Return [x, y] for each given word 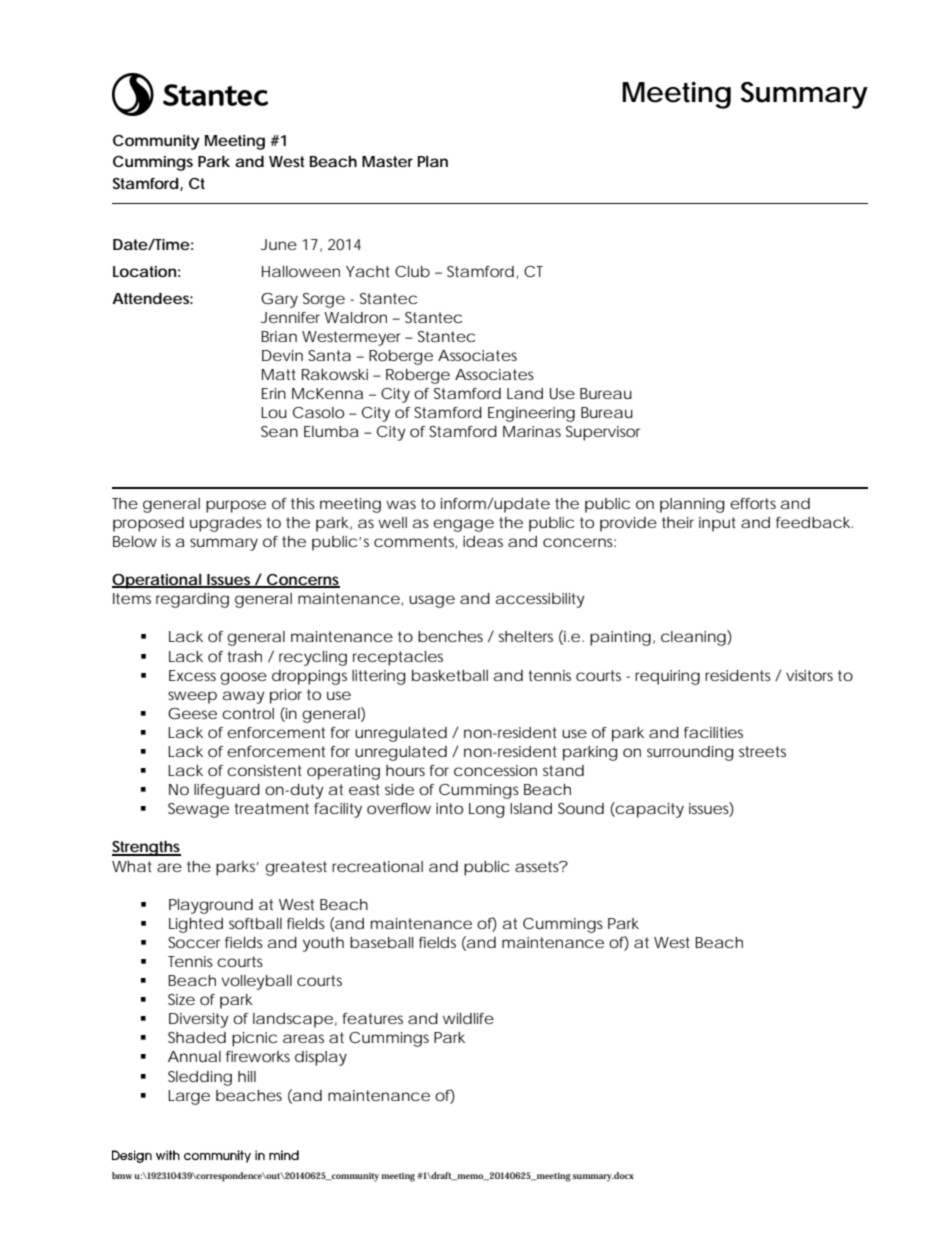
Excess [192, 675]
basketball [450, 675]
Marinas [532, 431]
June [279, 244]
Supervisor [603, 433]
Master [387, 161]
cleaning [693, 638]
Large [189, 1097]
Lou [274, 412]
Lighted [196, 925]
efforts [753, 503]
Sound [581, 808]
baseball [381, 942]
